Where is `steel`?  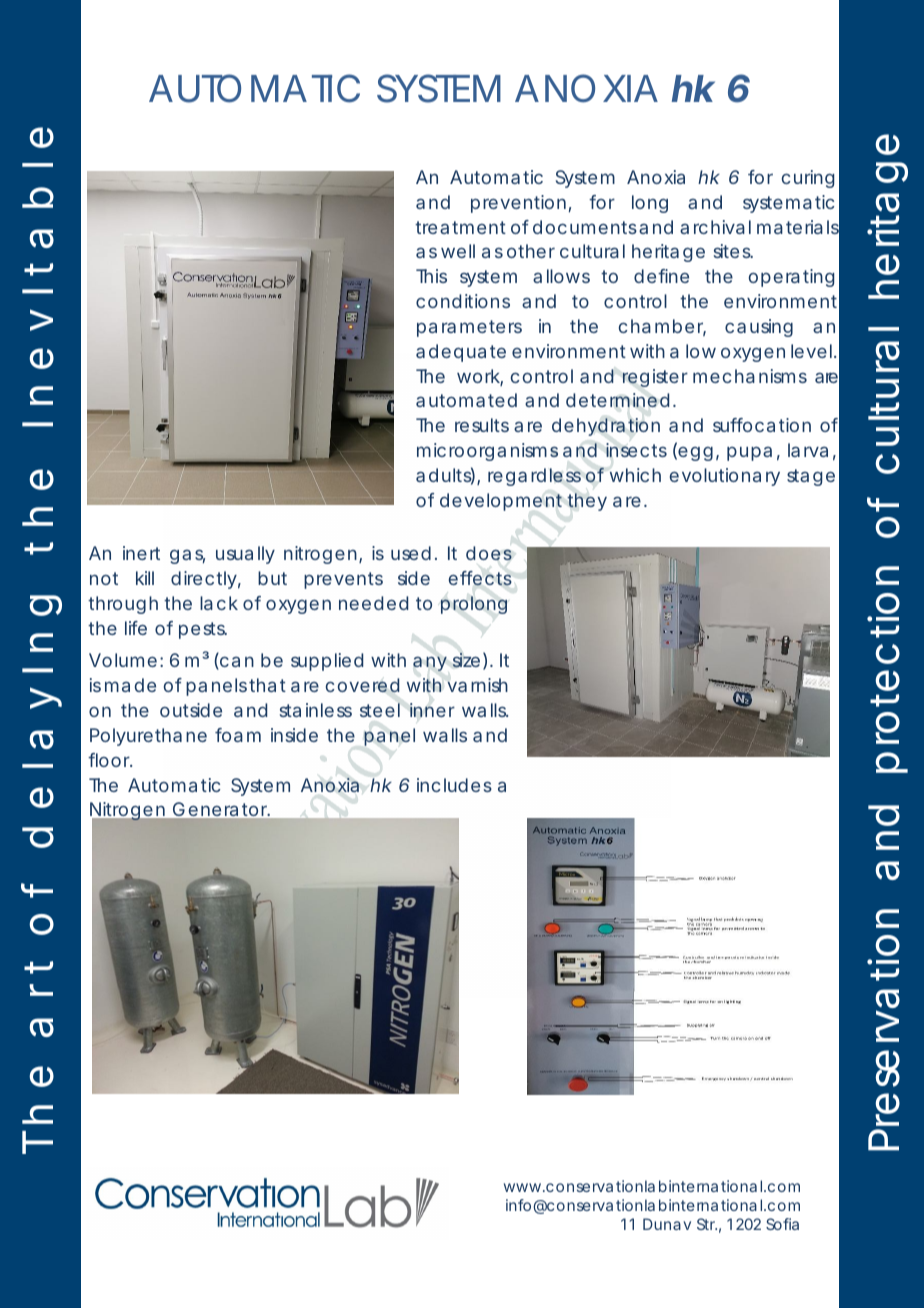
steel is located at coordinates (380, 710).
